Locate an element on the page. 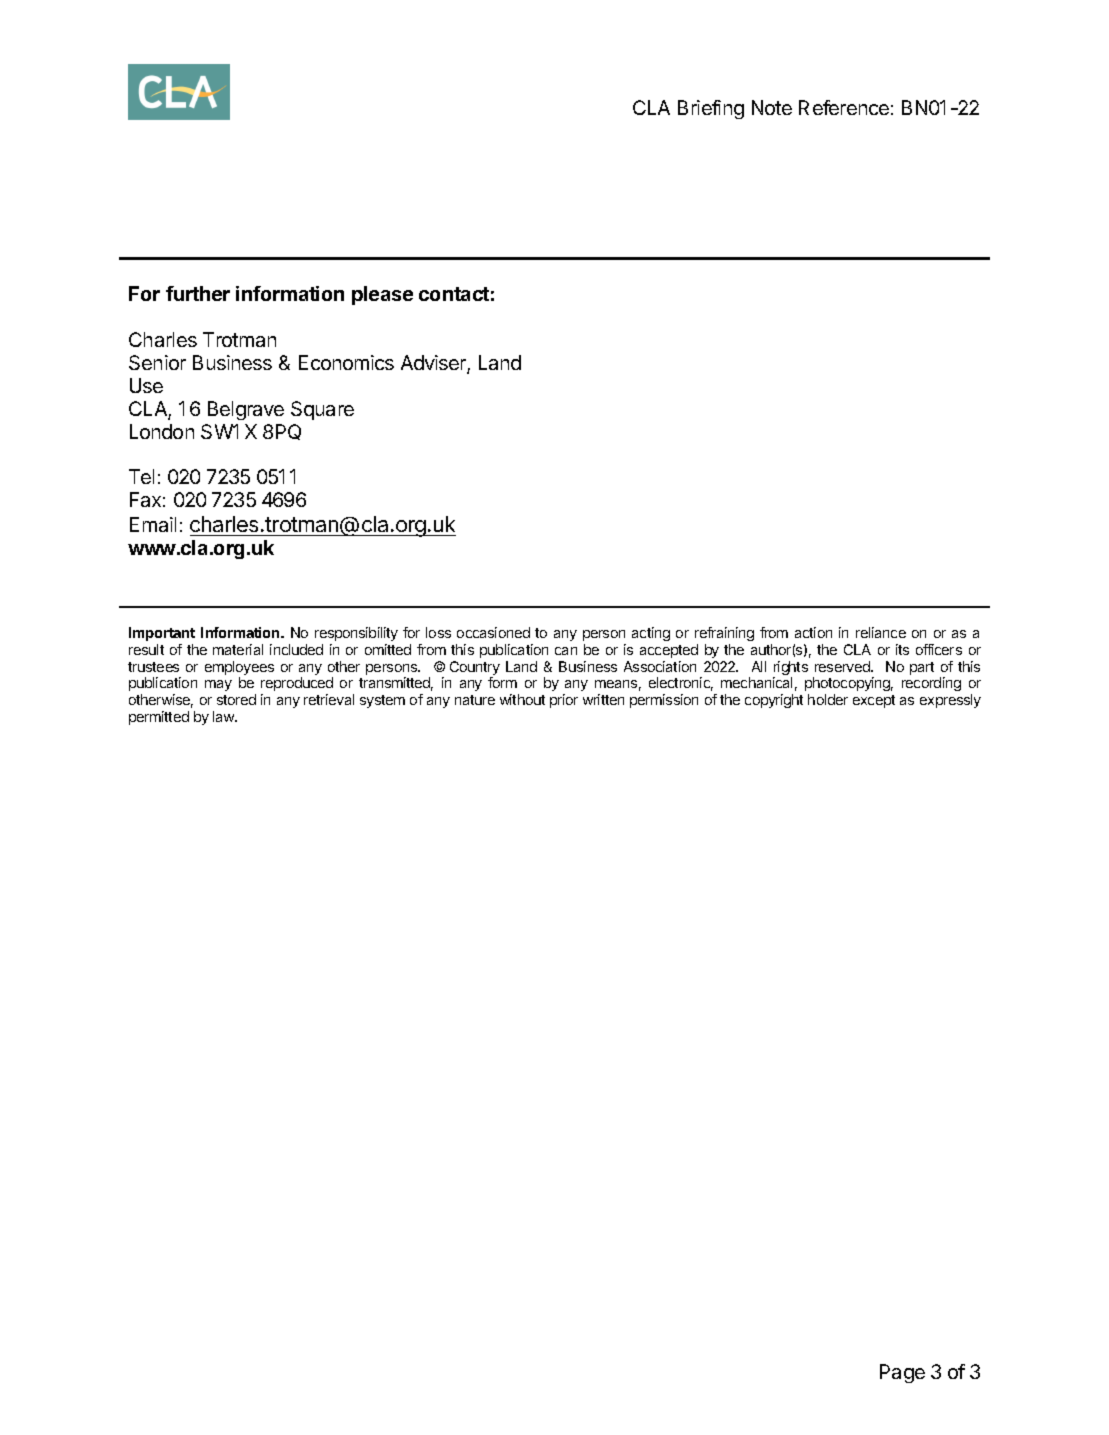 This page has width=1109, height=1435. Economics is located at coordinates (346, 362).
